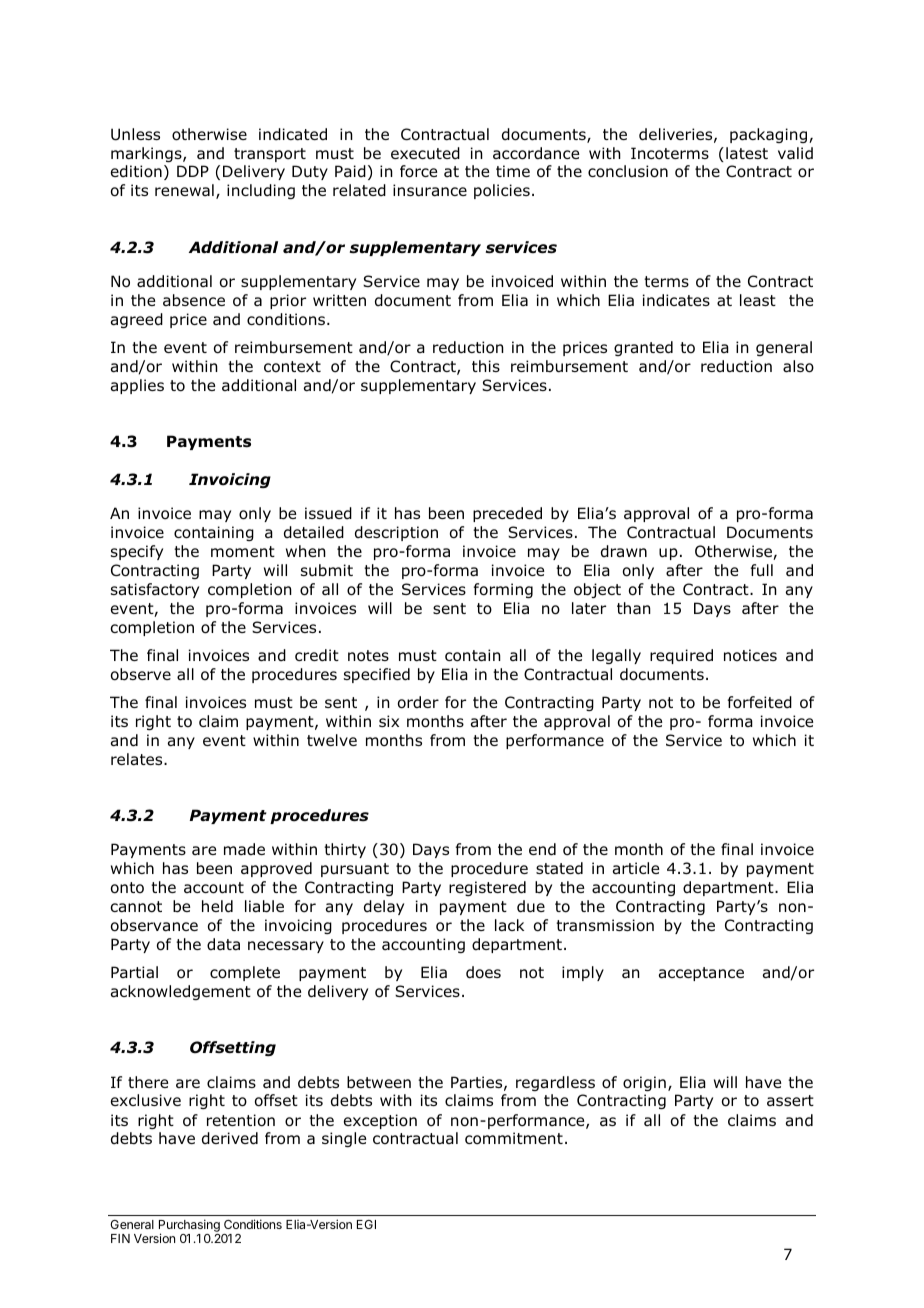  I want to click on Purchasing, so click(189, 1226).
